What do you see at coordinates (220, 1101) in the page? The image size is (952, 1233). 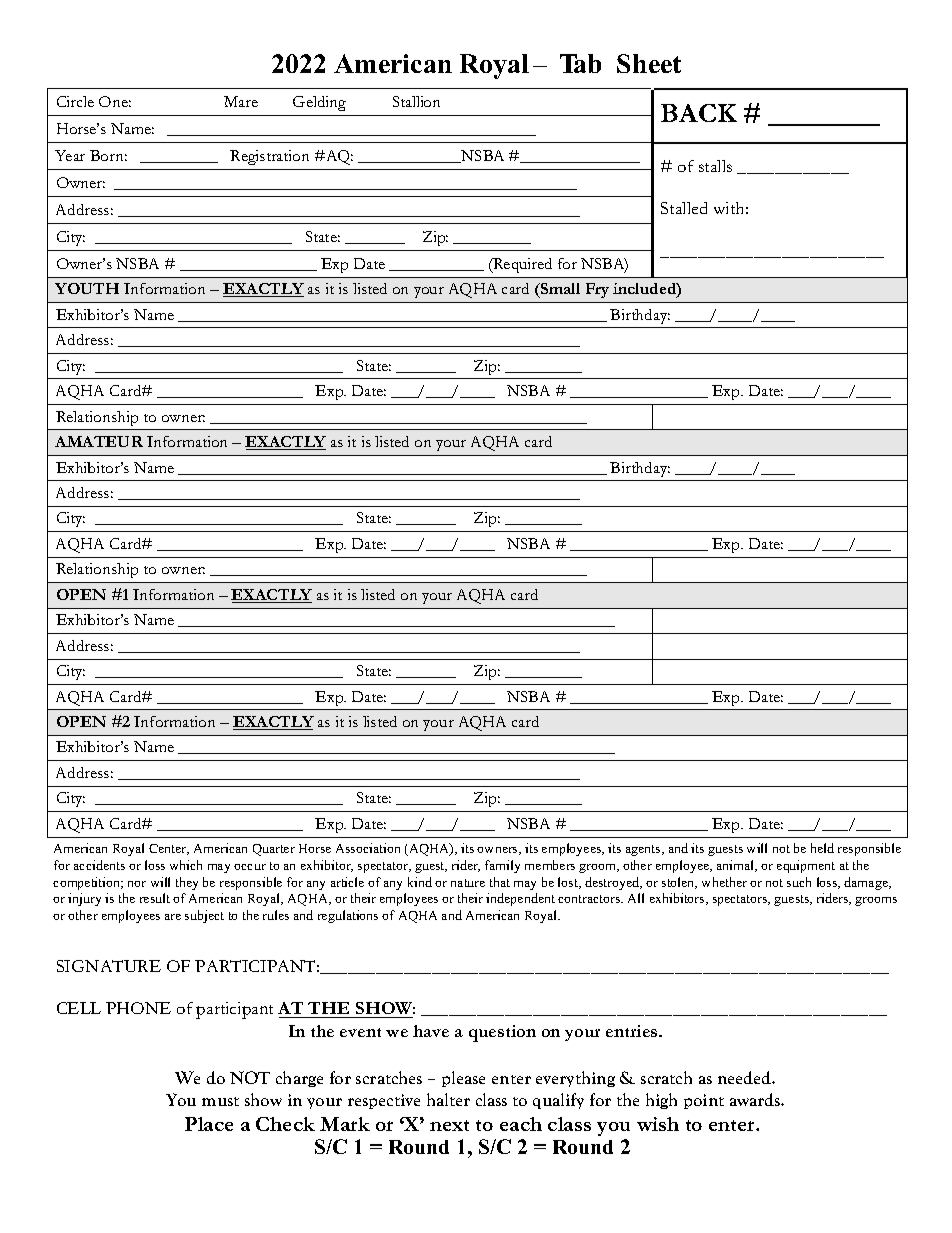 I see `must` at bounding box center [220, 1101].
